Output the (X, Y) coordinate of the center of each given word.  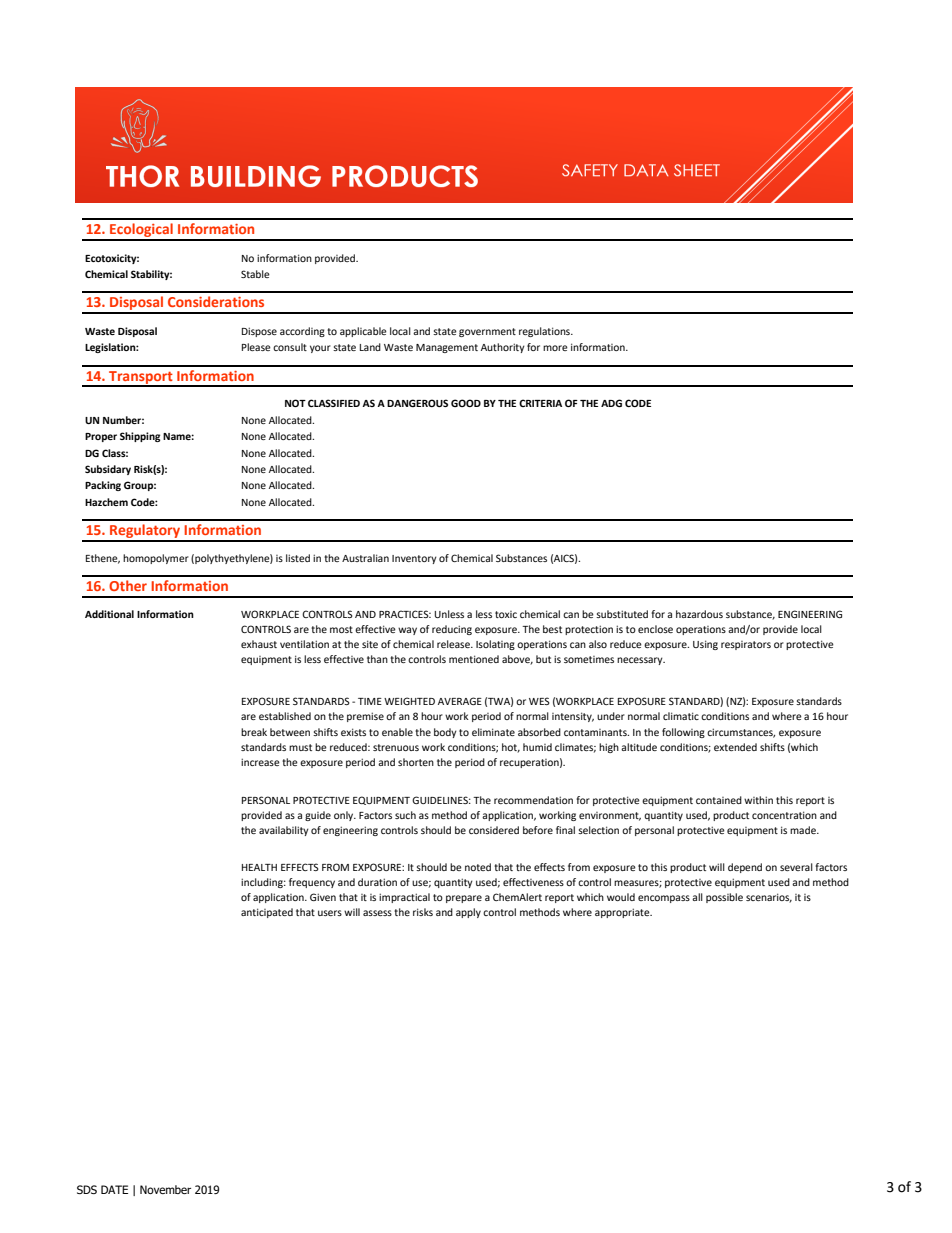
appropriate (623, 913)
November (165, 1189)
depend (745, 868)
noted (478, 867)
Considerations (216, 301)
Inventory (414, 559)
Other (128, 585)
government (487, 332)
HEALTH (259, 867)
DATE (114, 1189)
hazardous (699, 614)
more (555, 348)
